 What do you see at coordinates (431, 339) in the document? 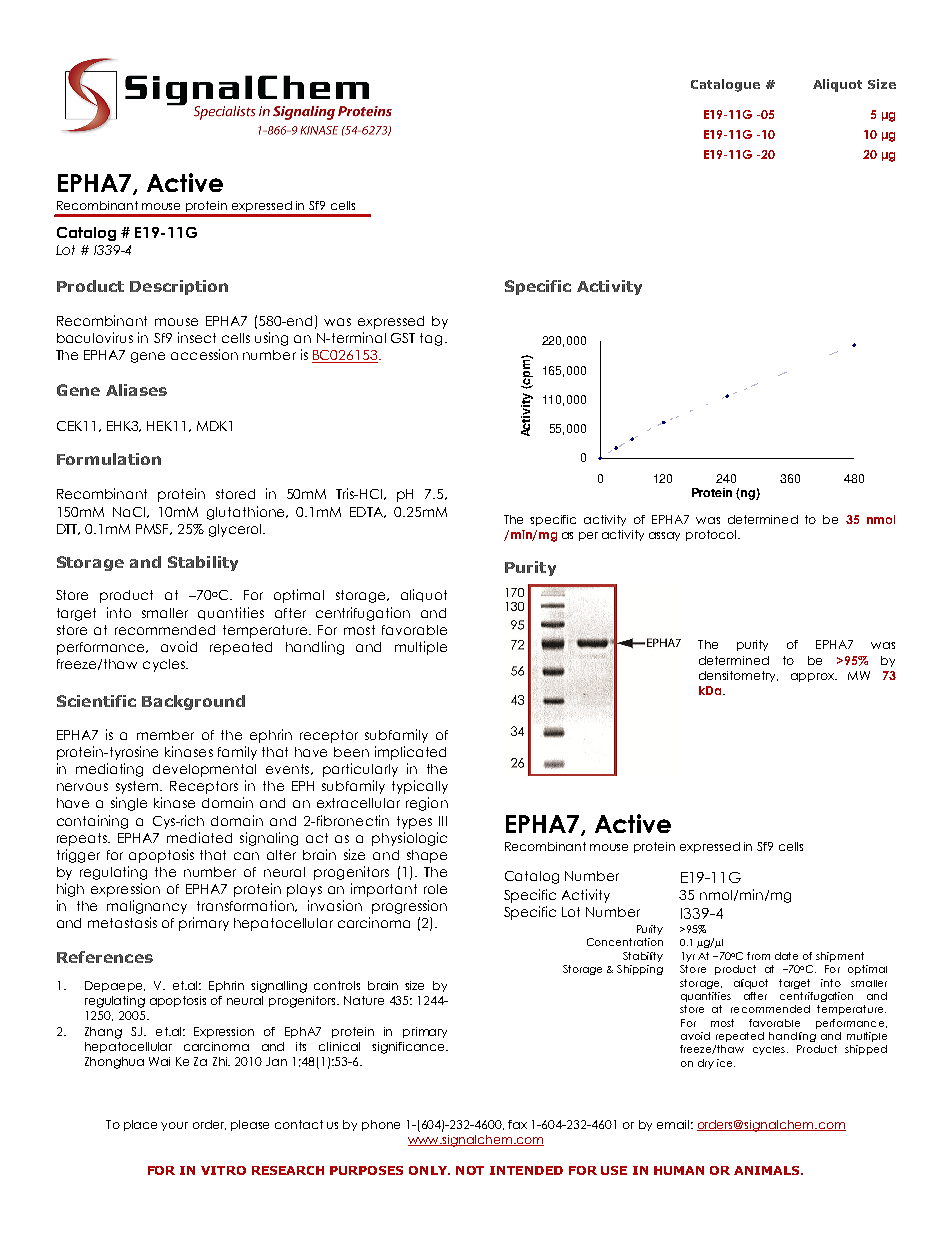
I see `tag` at bounding box center [431, 339].
